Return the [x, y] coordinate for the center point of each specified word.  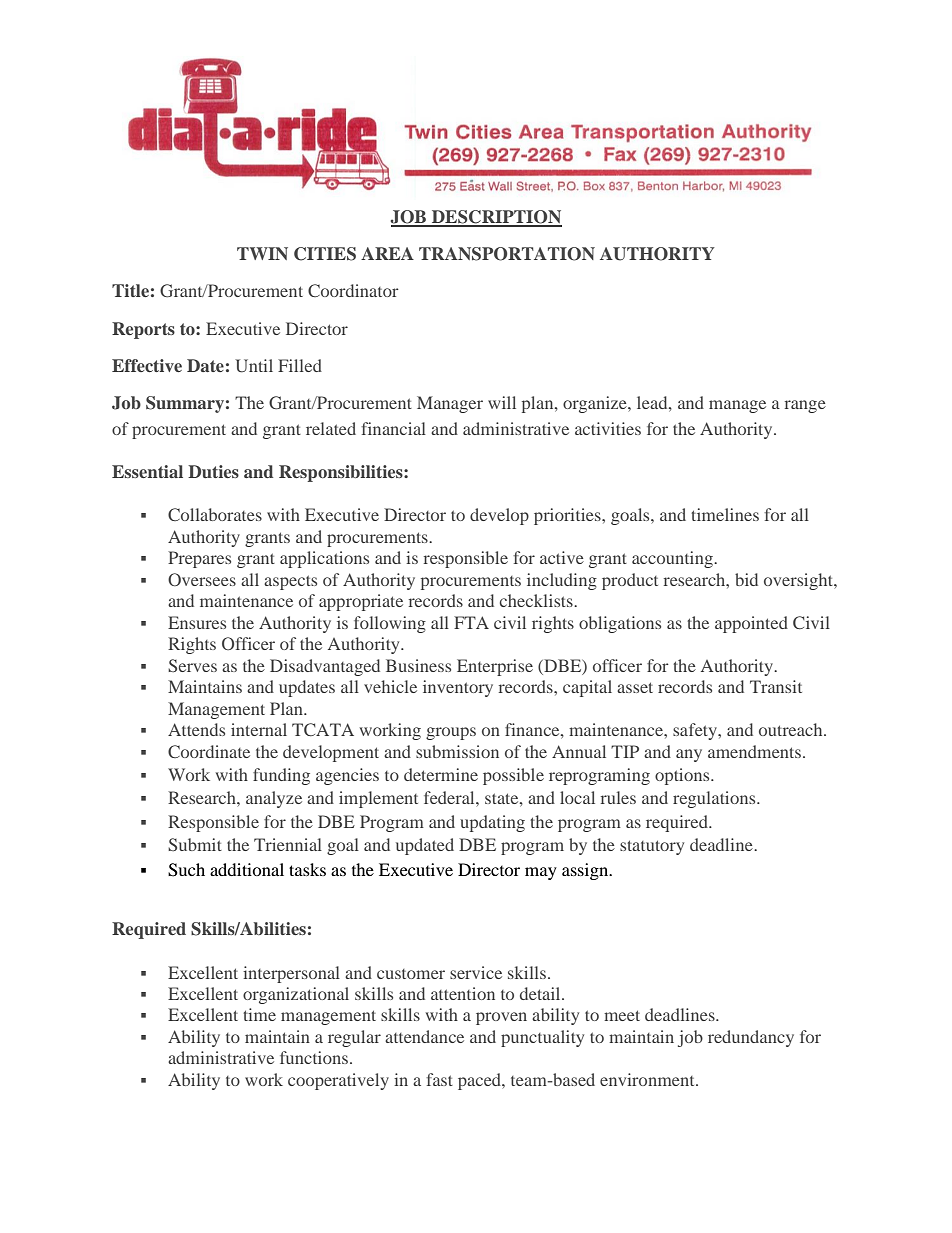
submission [457, 751]
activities [608, 428]
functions [315, 1057]
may [541, 873]
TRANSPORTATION [507, 254]
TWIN [262, 253]
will [502, 402]
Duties [213, 471]
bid [746, 579]
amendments [754, 751]
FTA [471, 622]
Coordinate [209, 751]
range [805, 406]
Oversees [202, 579]
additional [247, 869]
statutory [652, 847]
